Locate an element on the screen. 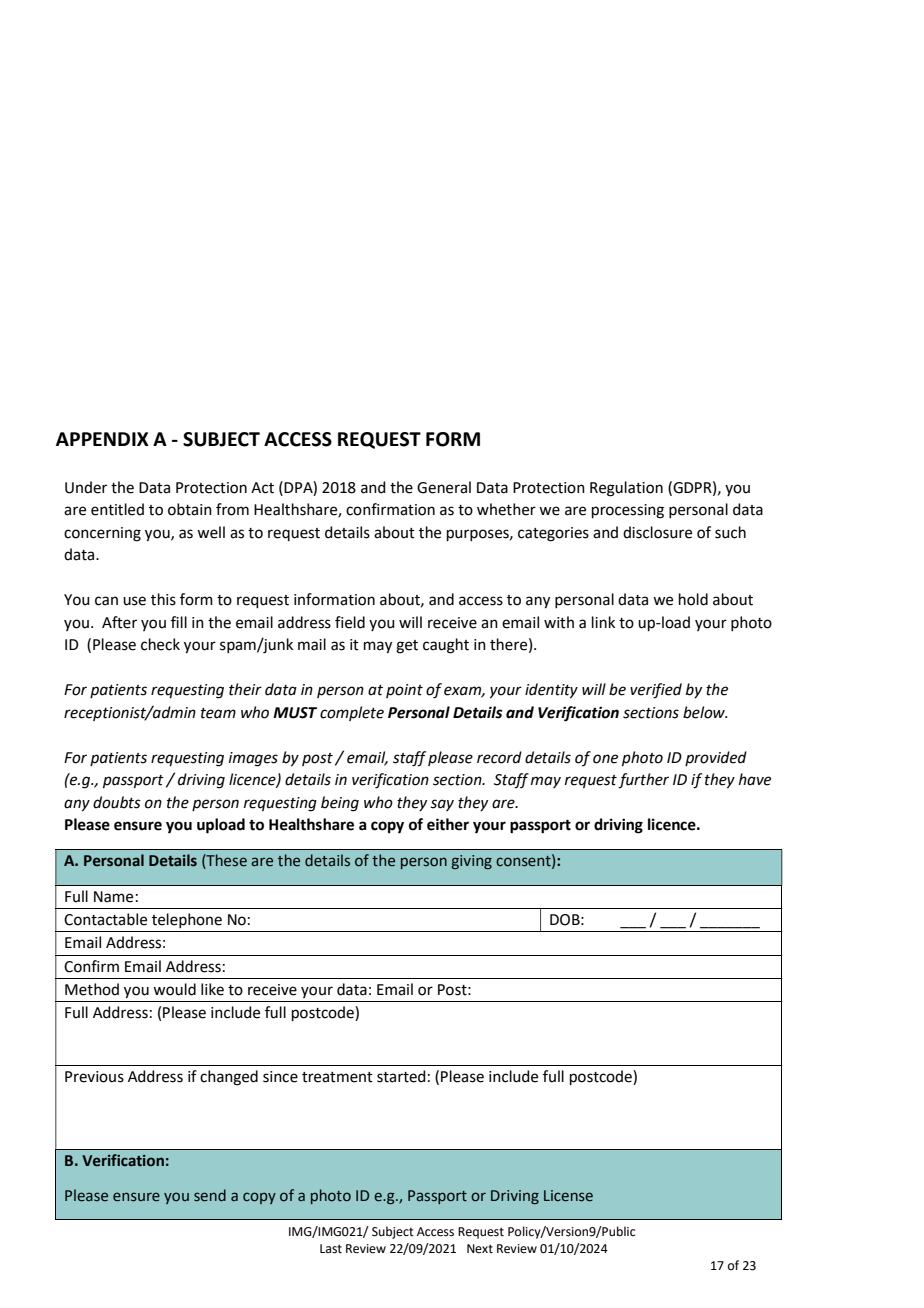 The width and height of the screenshot is (924, 1308). Next is located at coordinates (480, 1249).
